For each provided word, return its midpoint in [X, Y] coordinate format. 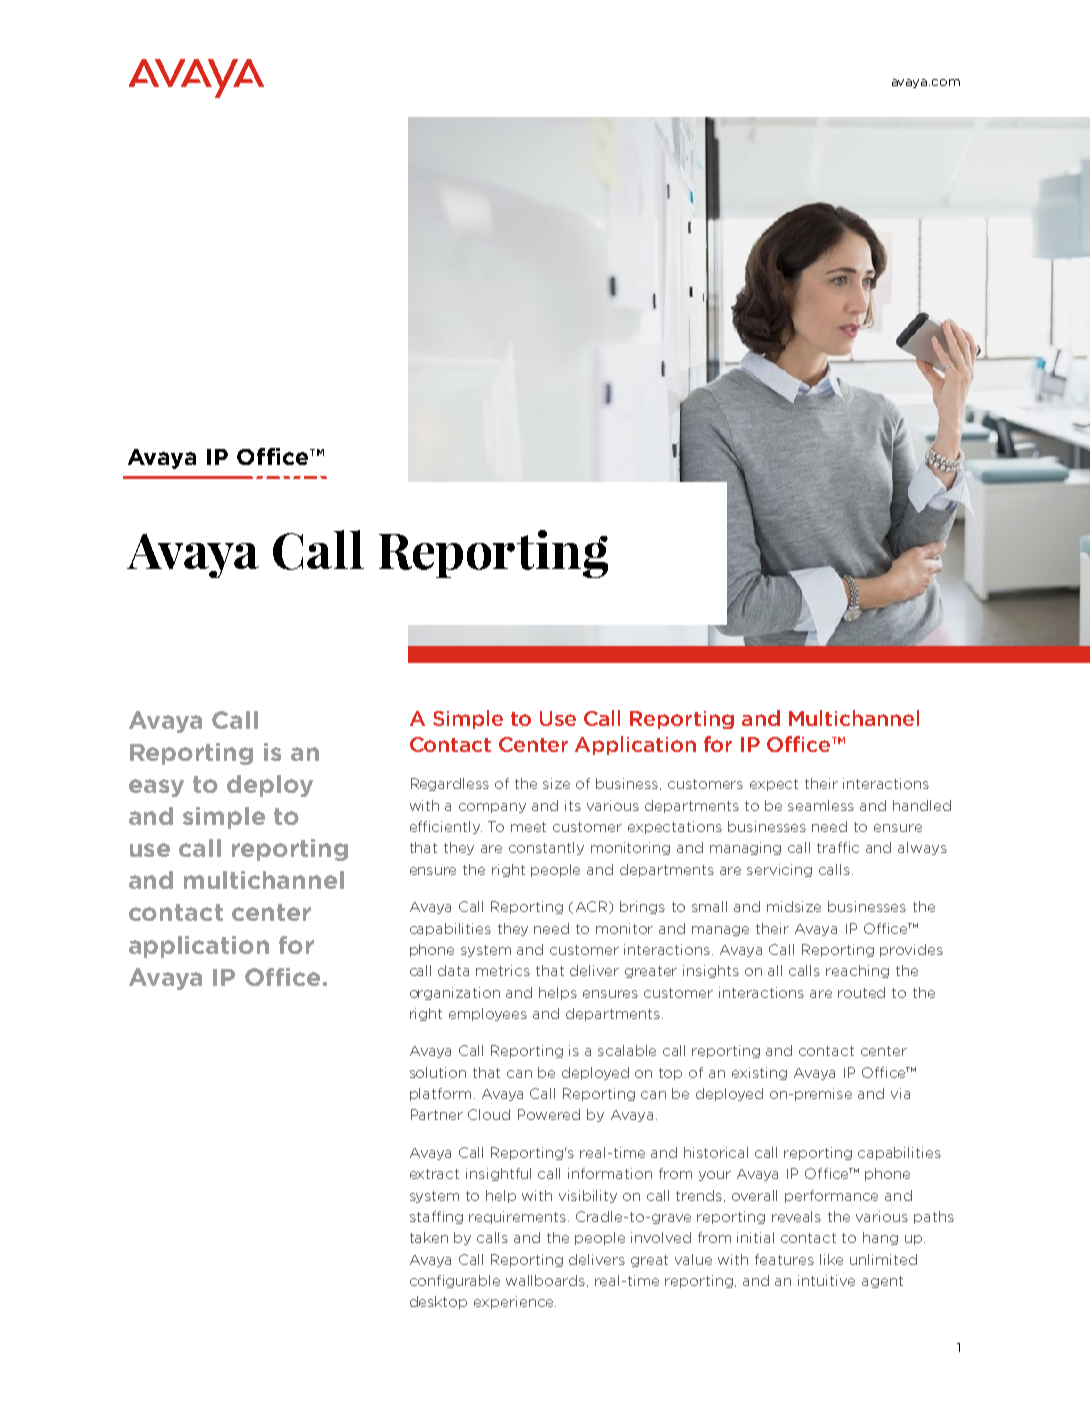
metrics [503, 970]
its [573, 805]
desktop [438, 1302]
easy [156, 788]
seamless [821, 805]
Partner [437, 1114]
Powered [549, 1114]
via [900, 1093]
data [453, 970]
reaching [857, 971]
